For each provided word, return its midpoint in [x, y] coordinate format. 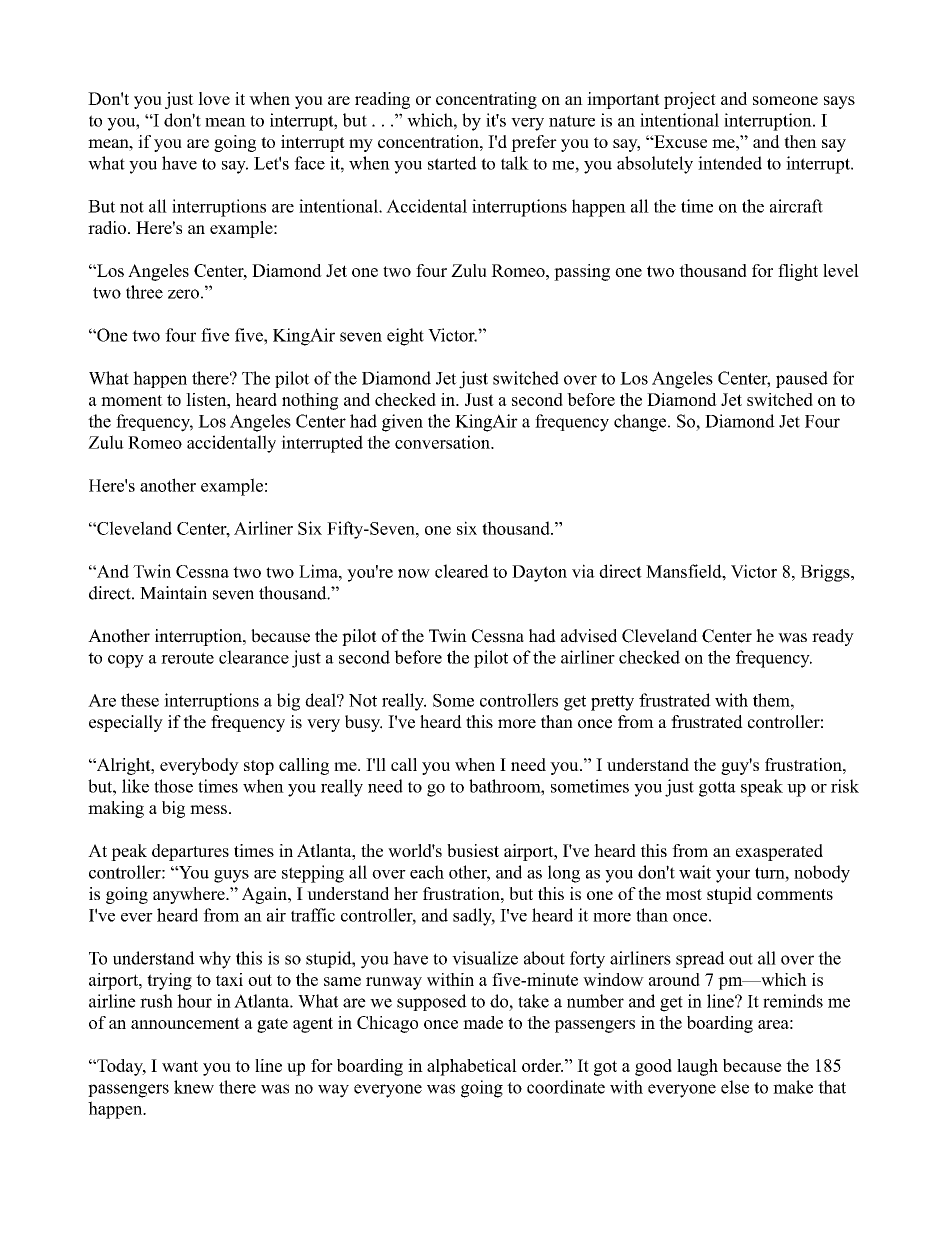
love [214, 98]
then [800, 141]
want [180, 1066]
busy [363, 723]
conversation [443, 442]
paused [802, 379]
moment [132, 400]
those [173, 786]
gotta [717, 789]
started [452, 163]
